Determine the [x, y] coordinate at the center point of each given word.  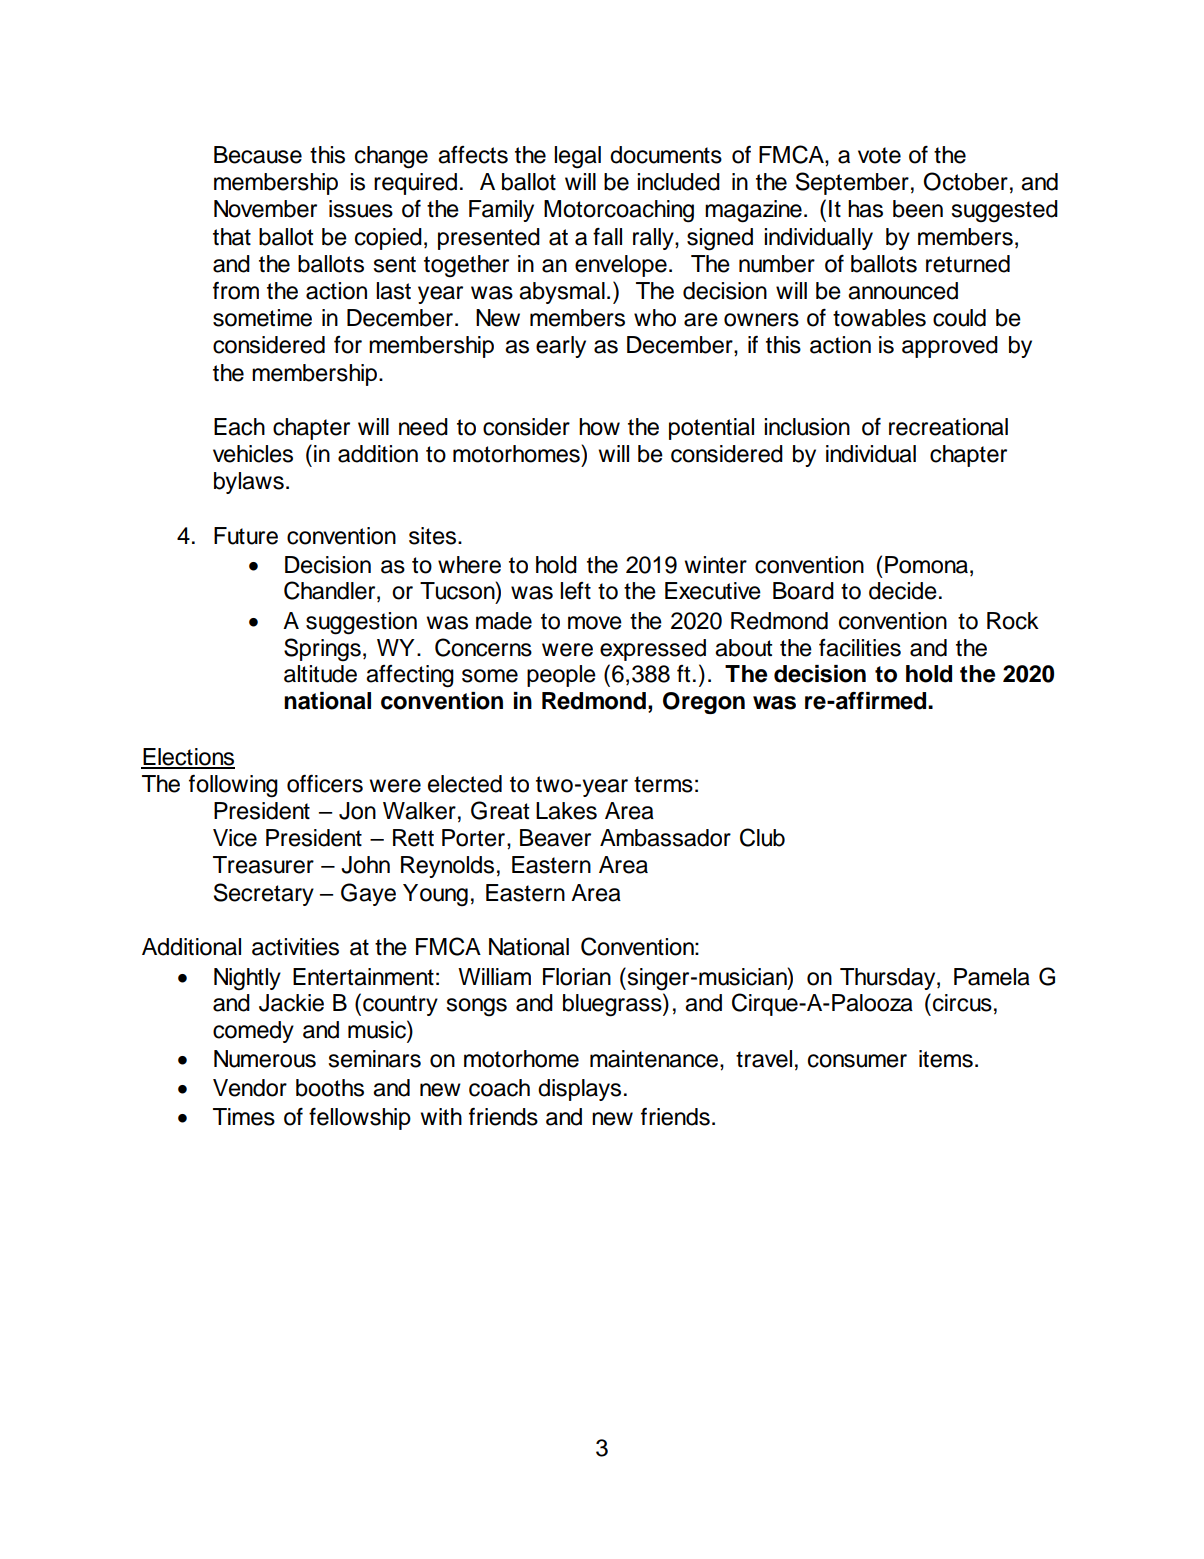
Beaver [555, 838]
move [595, 623]
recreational [948, 427]
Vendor [250, 1088]
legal [577, 157]
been [918, 209]
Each [239, 427]
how [599, 427]
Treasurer [263, 865]
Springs [322, 650]
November [265, 209]
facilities [860, 648]
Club [762, 837]
